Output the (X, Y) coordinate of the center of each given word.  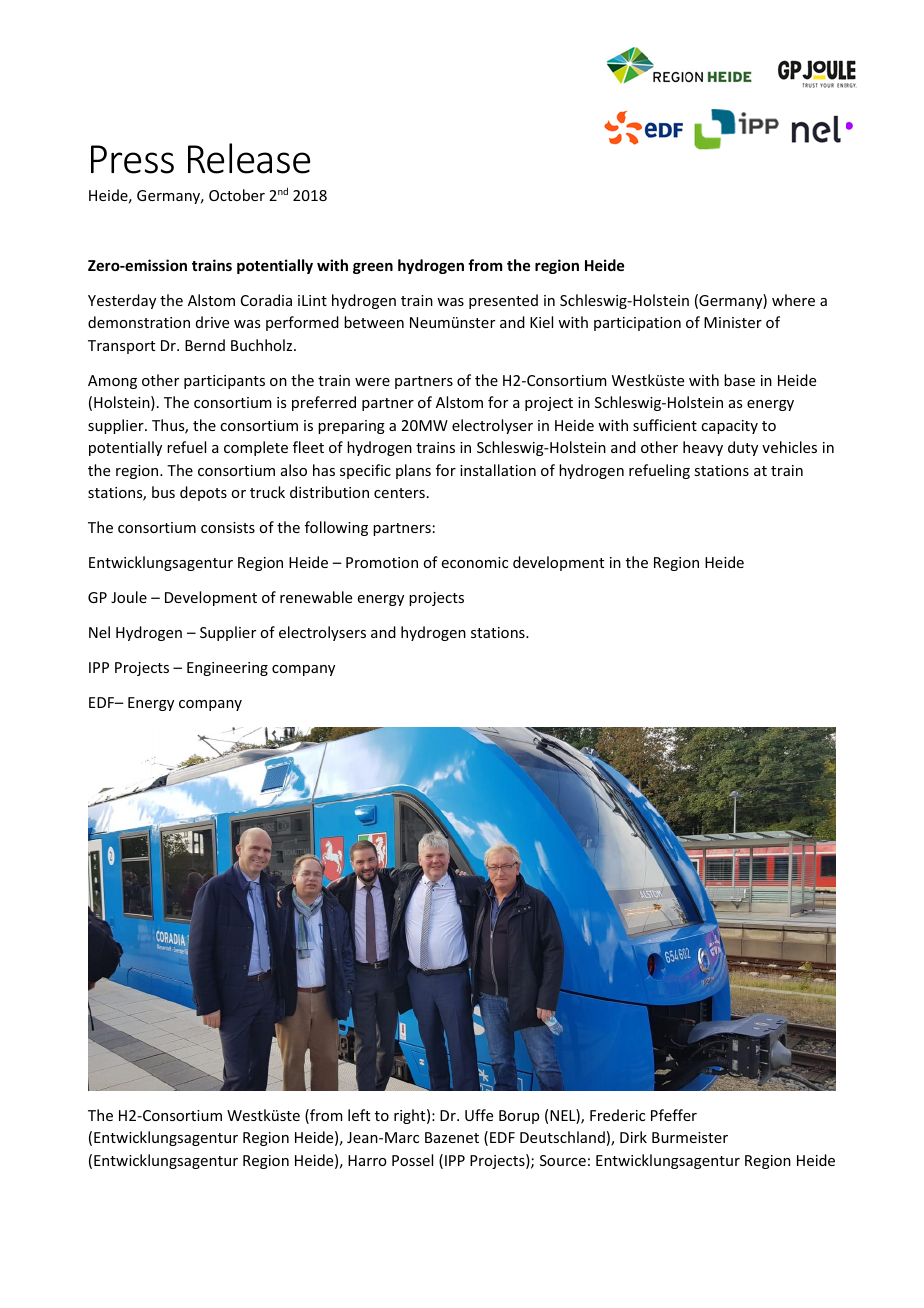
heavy (703, 448)
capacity (729, 427)
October (237, 195)
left (359, 1115)
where (793, 300)
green (373, 268)
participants (224, 382)
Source (563, 1160)
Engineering (227, 669)
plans (413, 471)
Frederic (617, 1115)
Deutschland (562, 1137)
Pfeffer (674, 1115)
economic (475, 562)
